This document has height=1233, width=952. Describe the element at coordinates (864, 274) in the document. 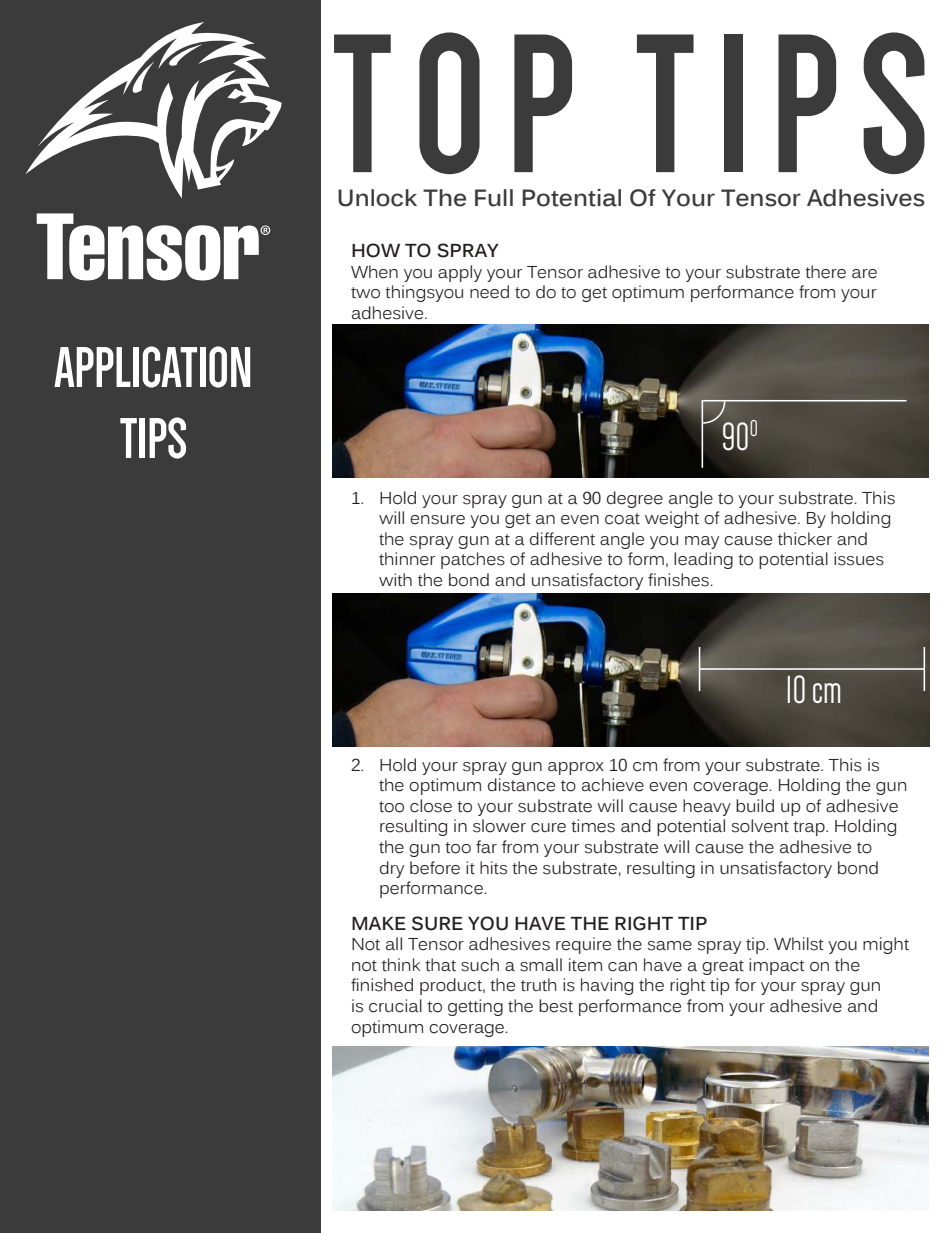

I see `are` at that location.
